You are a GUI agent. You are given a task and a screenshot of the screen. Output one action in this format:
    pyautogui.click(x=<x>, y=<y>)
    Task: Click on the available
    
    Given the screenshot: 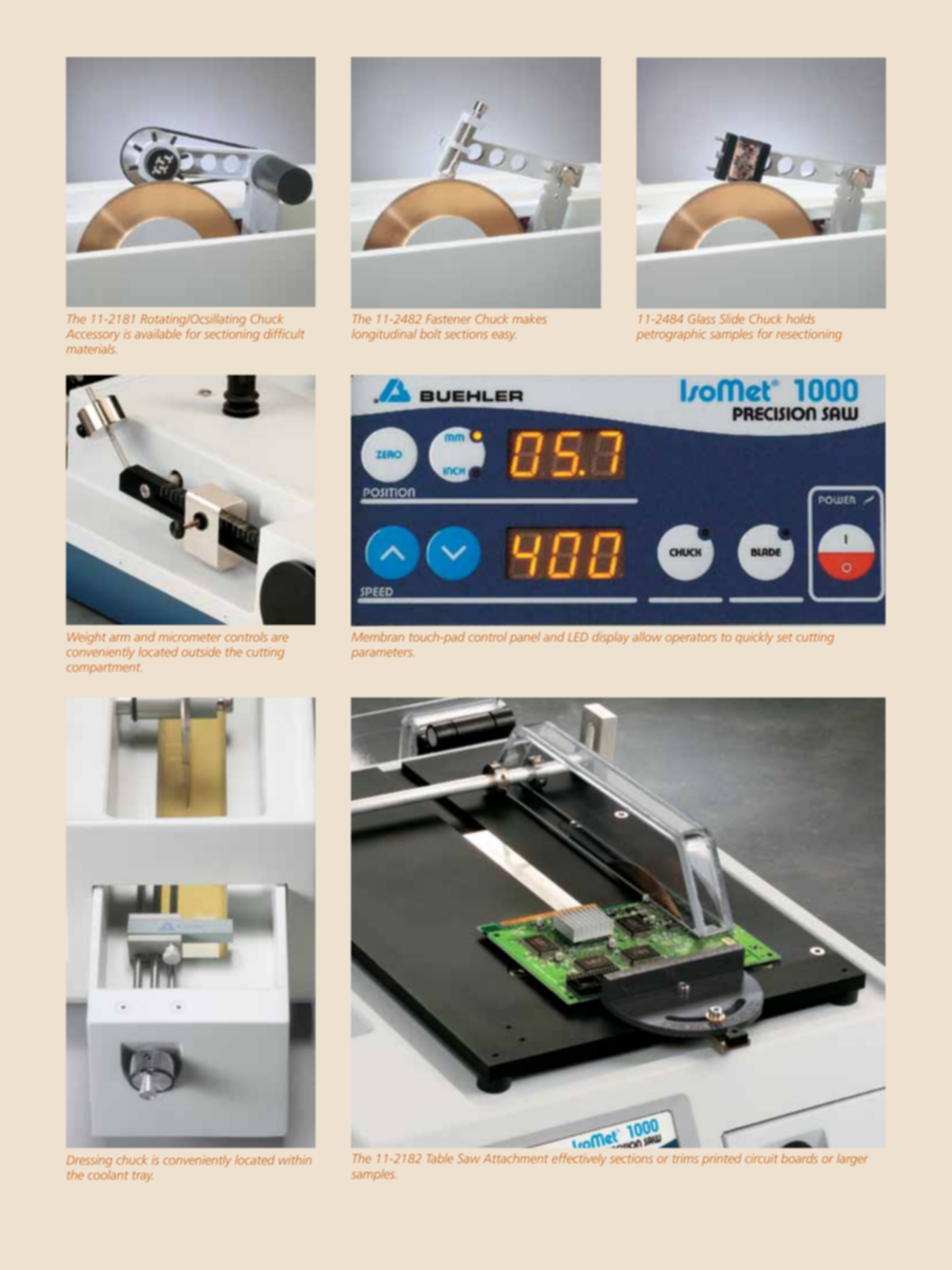 What is the action you would take?
    pyautogui.click(x=158, y=334)
